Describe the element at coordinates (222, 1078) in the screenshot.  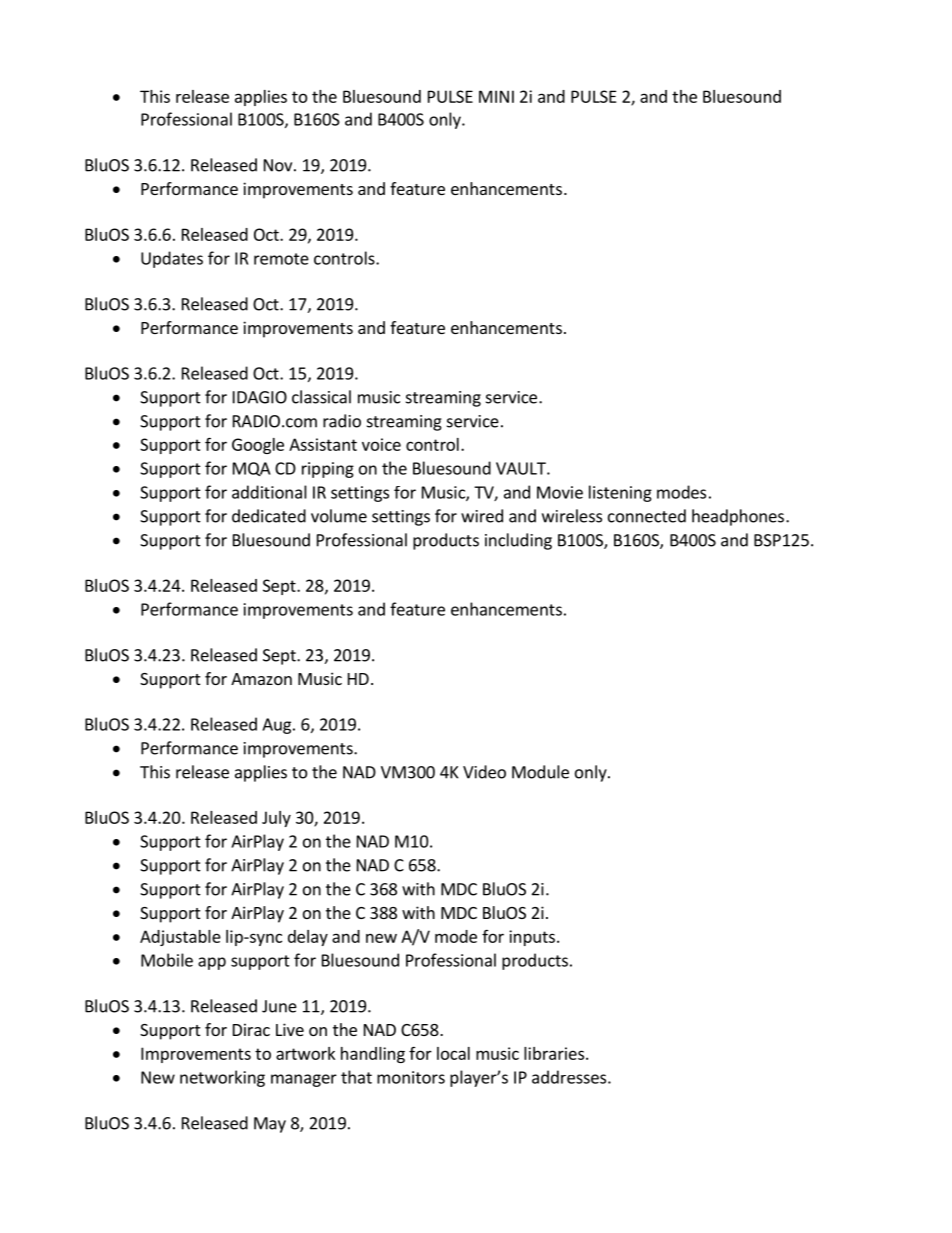
I see `networking` at that location.
